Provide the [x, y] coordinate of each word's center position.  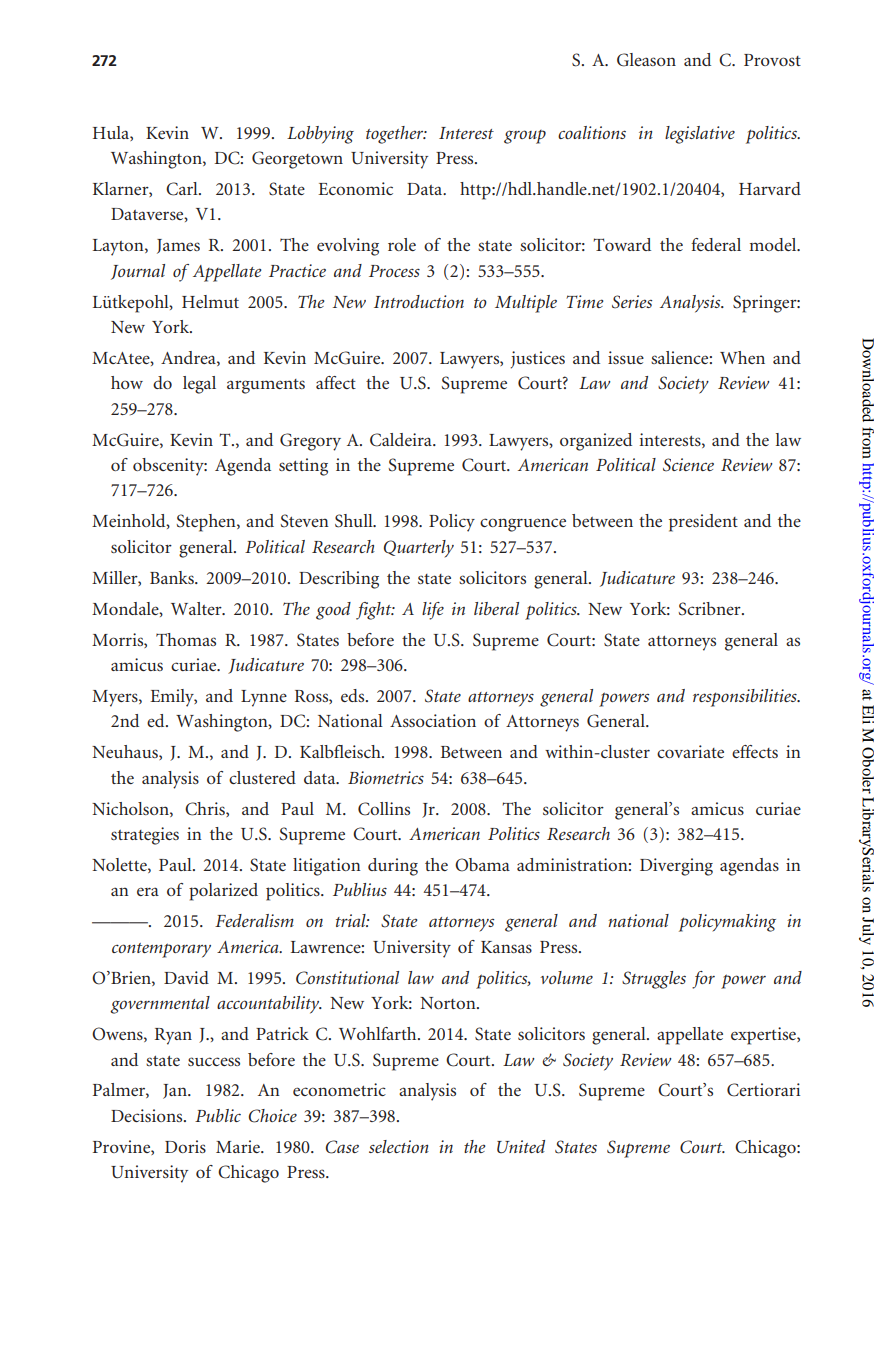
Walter [197, 608]
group [525, 137]
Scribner [710, 609]
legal [199, 385]
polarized [223, 892]
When [742, 357]
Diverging [676, 867]
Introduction [419, 301]
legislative [700, 135]
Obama [482, 865]
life [433, 611]
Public [218, 1115]
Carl [183, 189]
